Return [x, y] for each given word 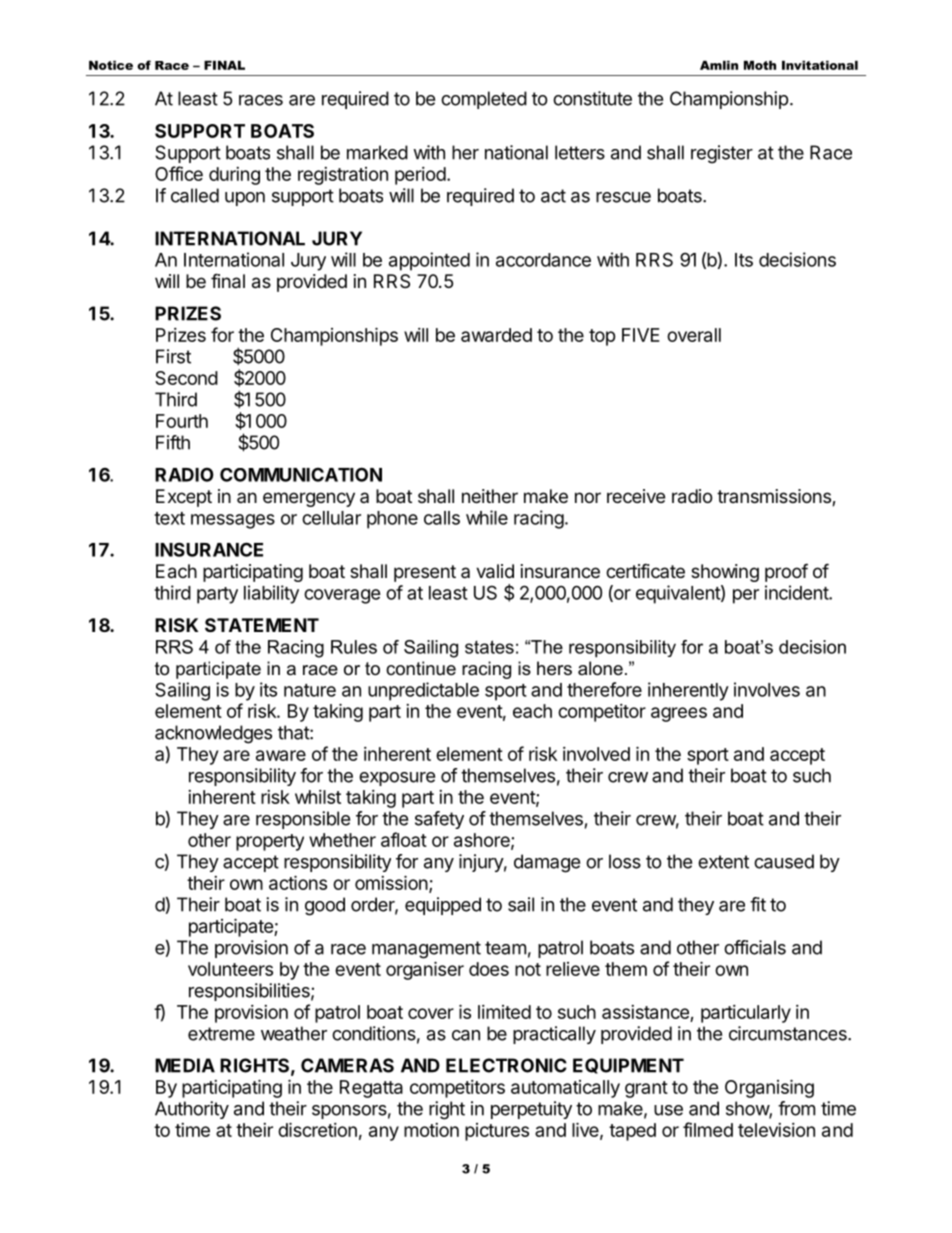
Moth [760, 65]
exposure [397, 779]
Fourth [182, 421]
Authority [192, 1110]
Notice [111, 65]
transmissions [775, 497]
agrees [679, 714]
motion [431, 1130]
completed [484, 100]
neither [490, 496]
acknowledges [213, 734]
